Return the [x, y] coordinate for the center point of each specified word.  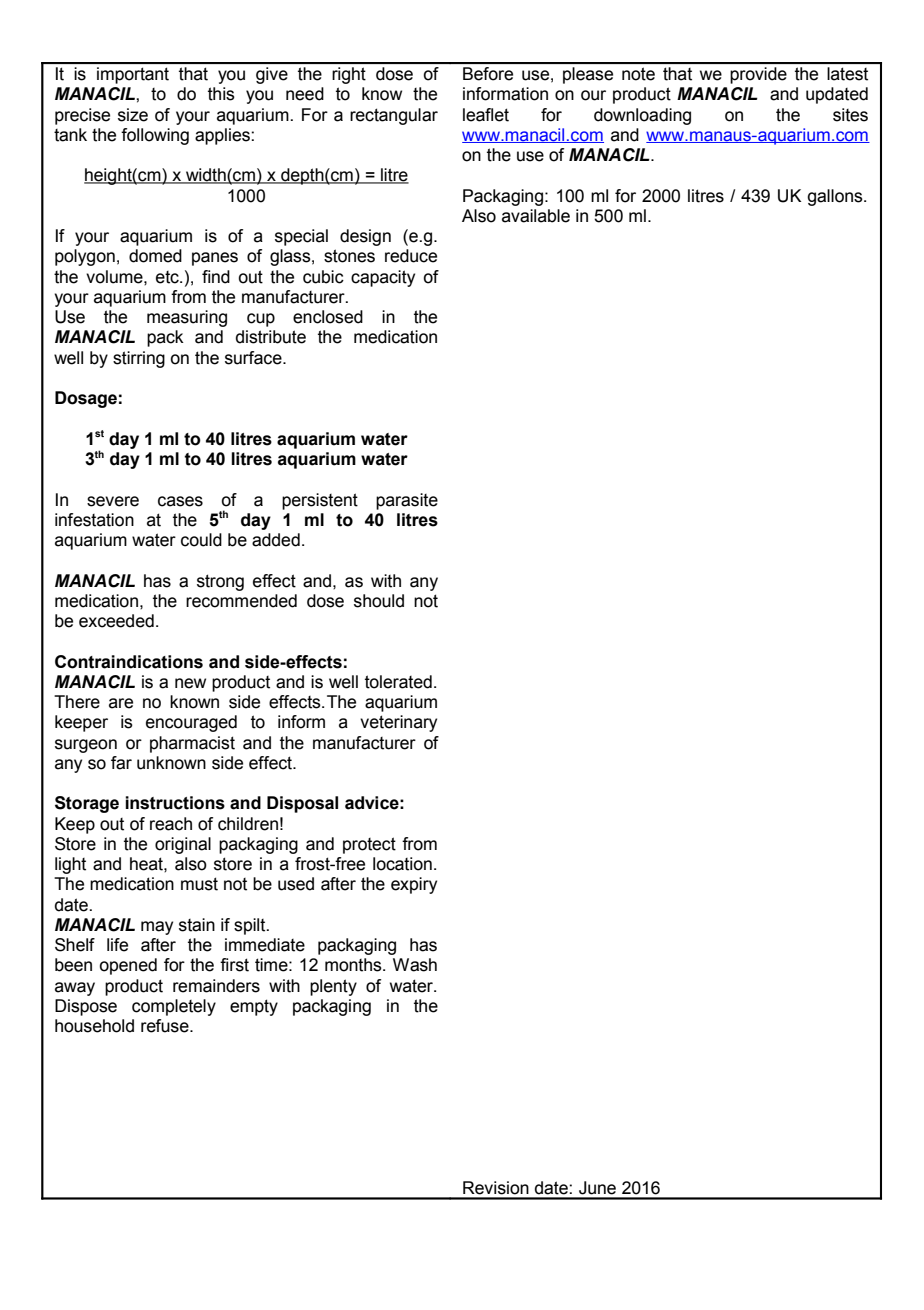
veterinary [398, 723]
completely [174, 1007]
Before [488, 74]
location [402, 864]
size [133, 115]
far [121, 763]
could [201, 540]
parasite [407, 501]
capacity [383, 278]
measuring [187, 318]
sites [850, 115]
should [379, 601]
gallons [836, 197]
